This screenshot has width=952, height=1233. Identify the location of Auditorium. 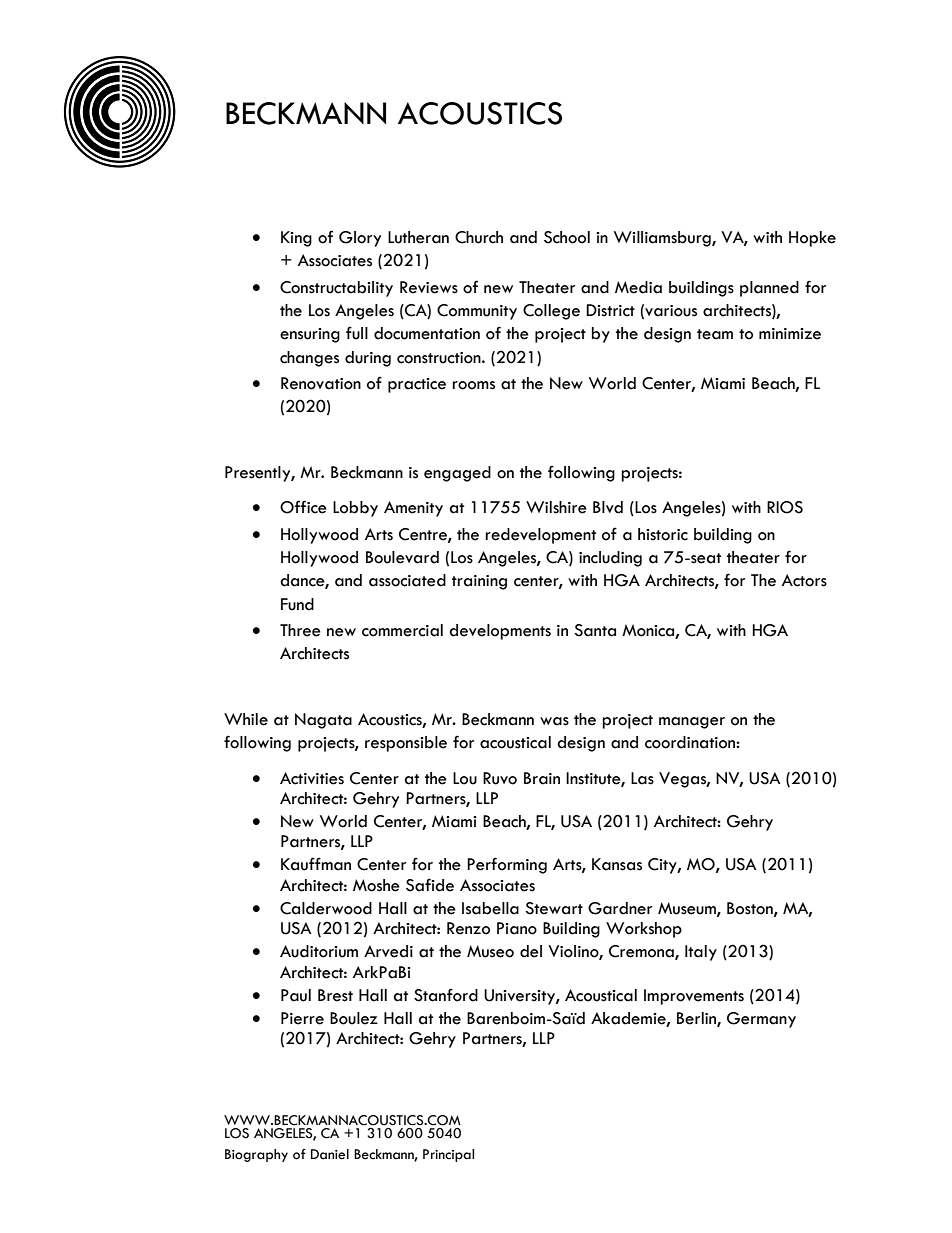
(319, 951).
